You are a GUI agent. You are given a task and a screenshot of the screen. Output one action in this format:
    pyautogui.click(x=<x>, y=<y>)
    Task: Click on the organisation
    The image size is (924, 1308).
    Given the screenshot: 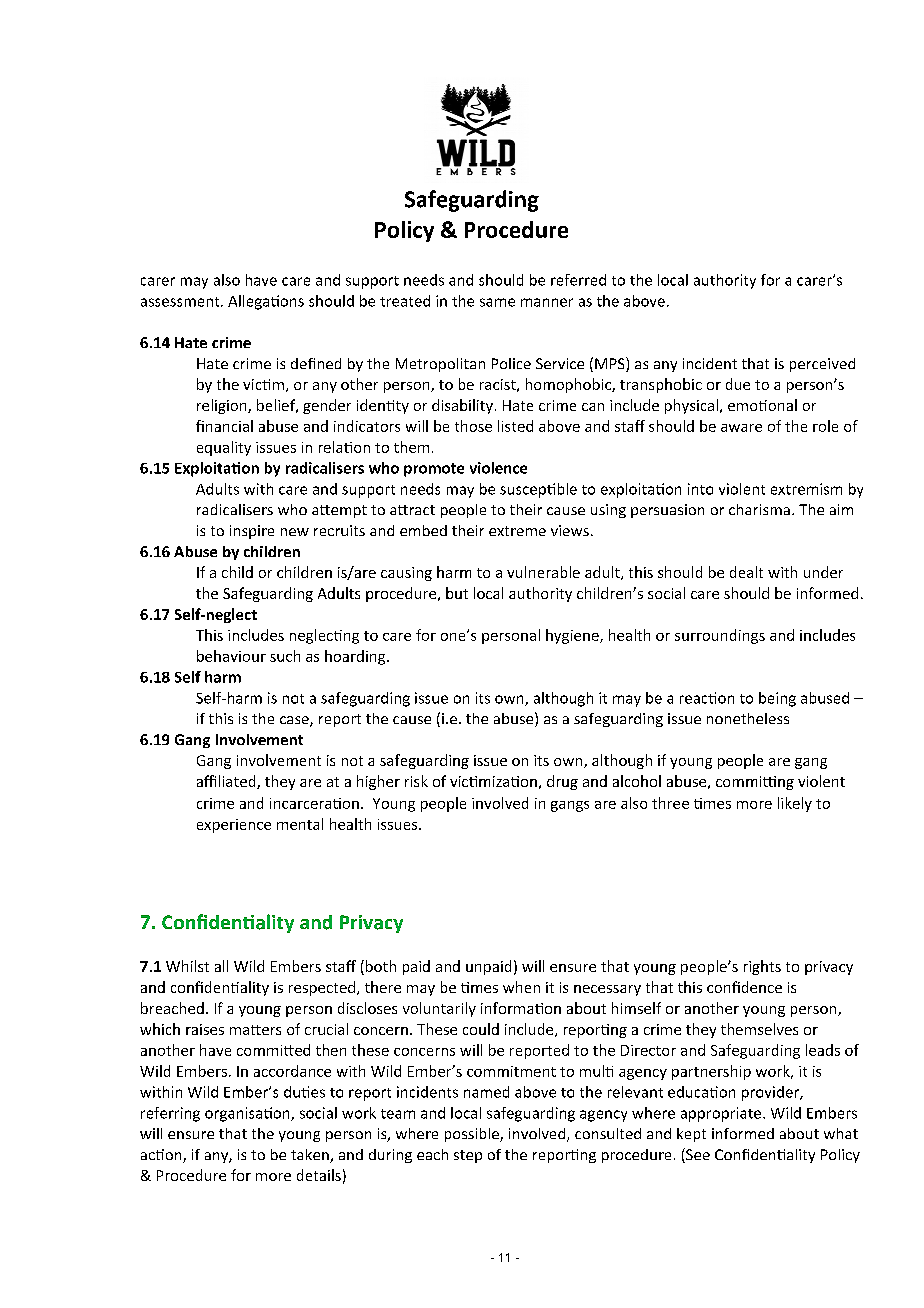 What is the action you would take?
    pyautogui.click(x=248, y=1114)
